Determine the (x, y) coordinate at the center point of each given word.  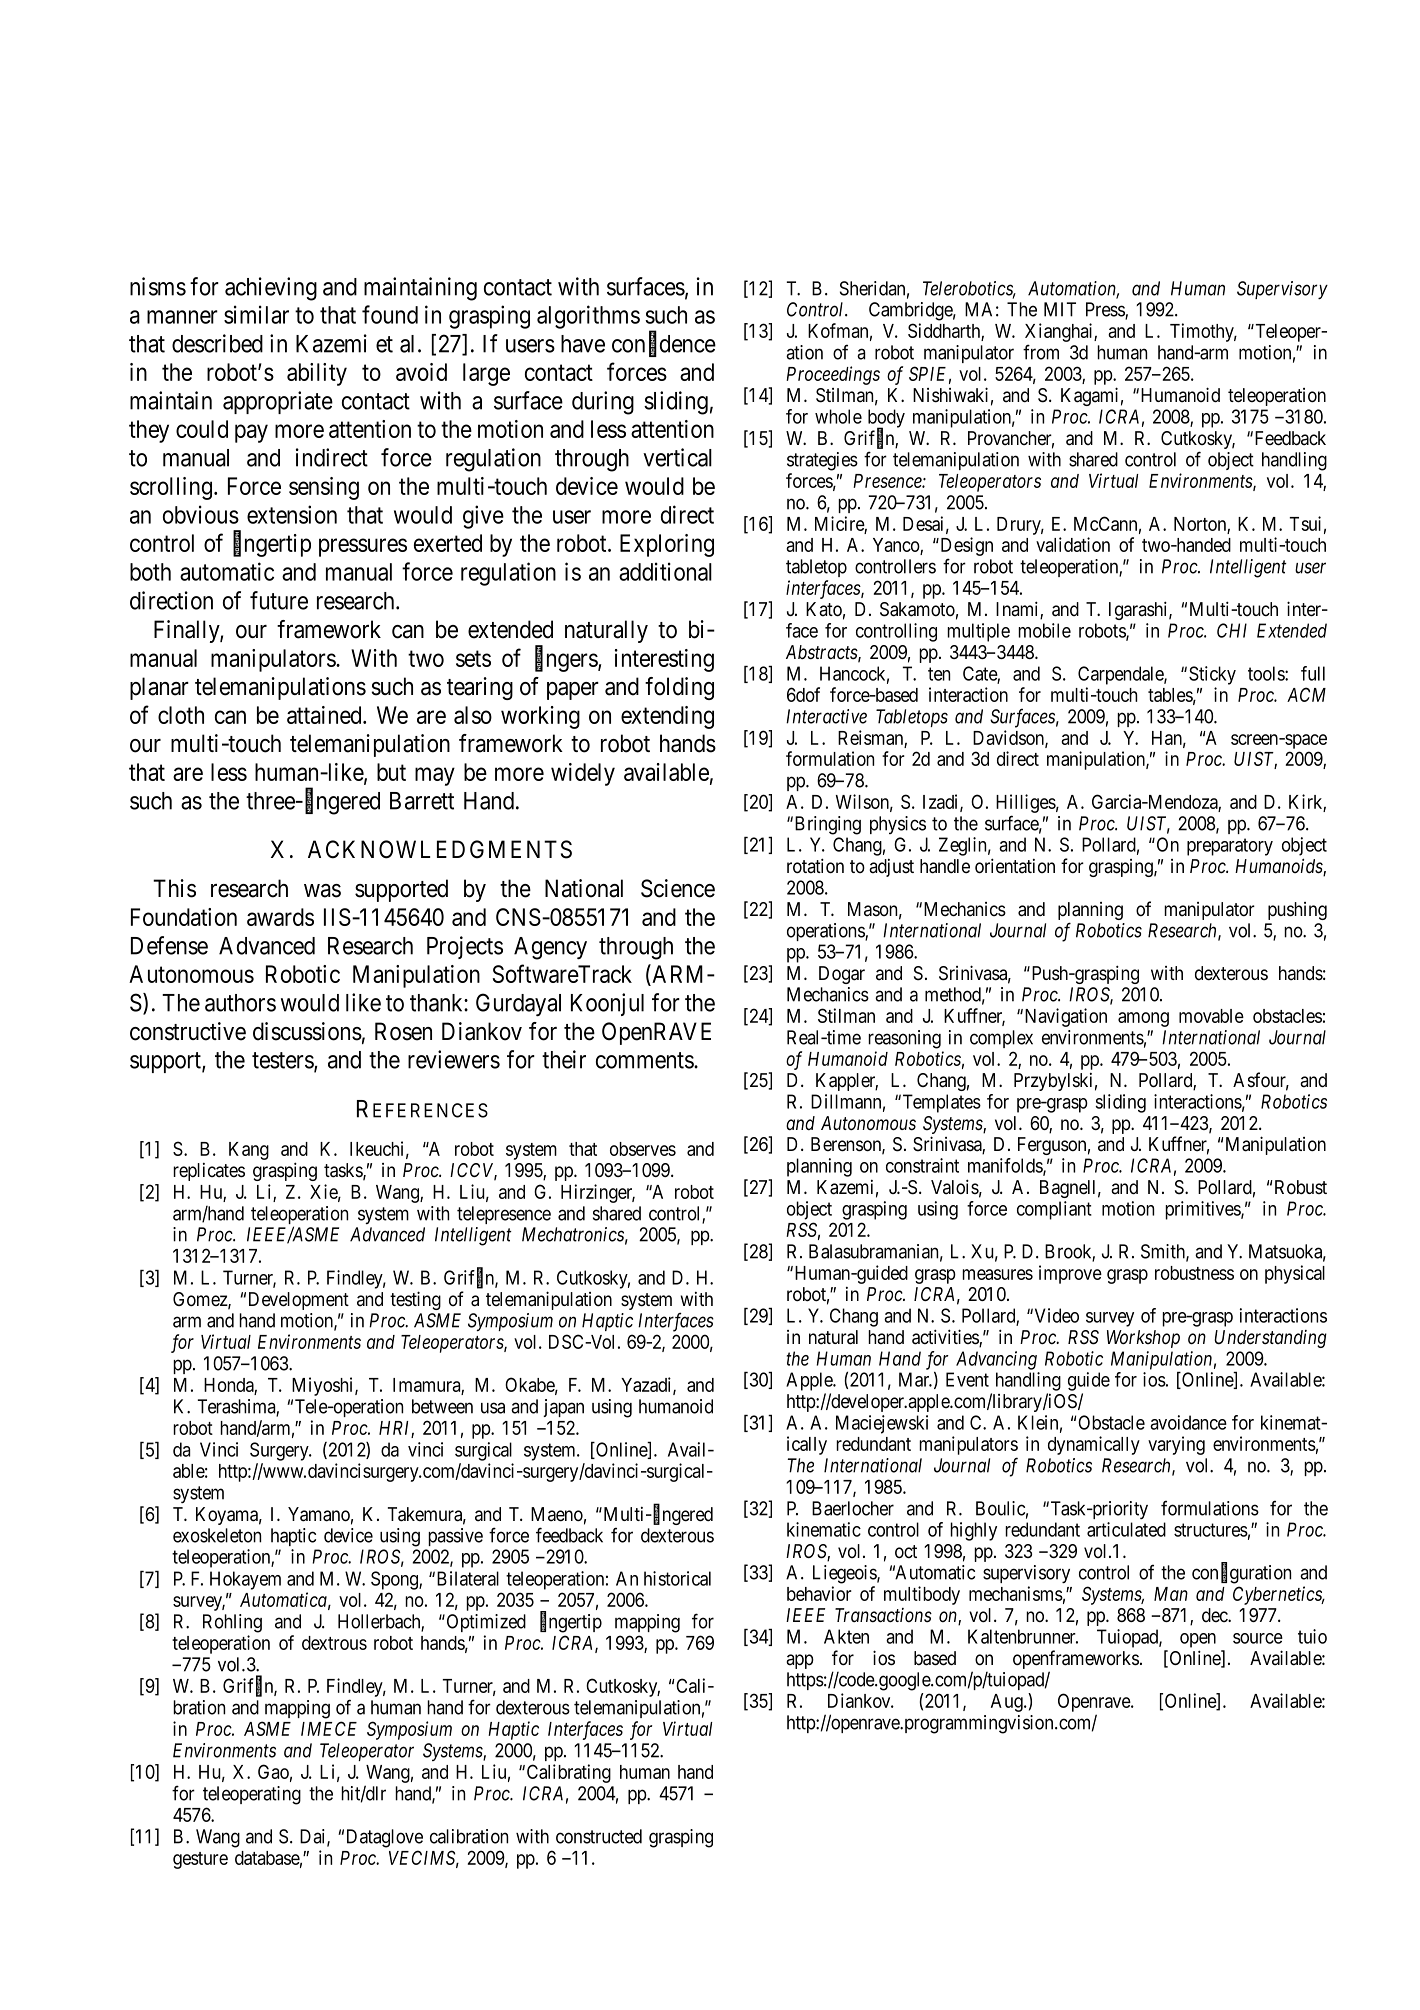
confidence (664, 344)
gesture (200, 1860)
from (1041, 352)
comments (645, 1060)
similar (256, 314)
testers (283, 1061)
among (1143, 1019)
